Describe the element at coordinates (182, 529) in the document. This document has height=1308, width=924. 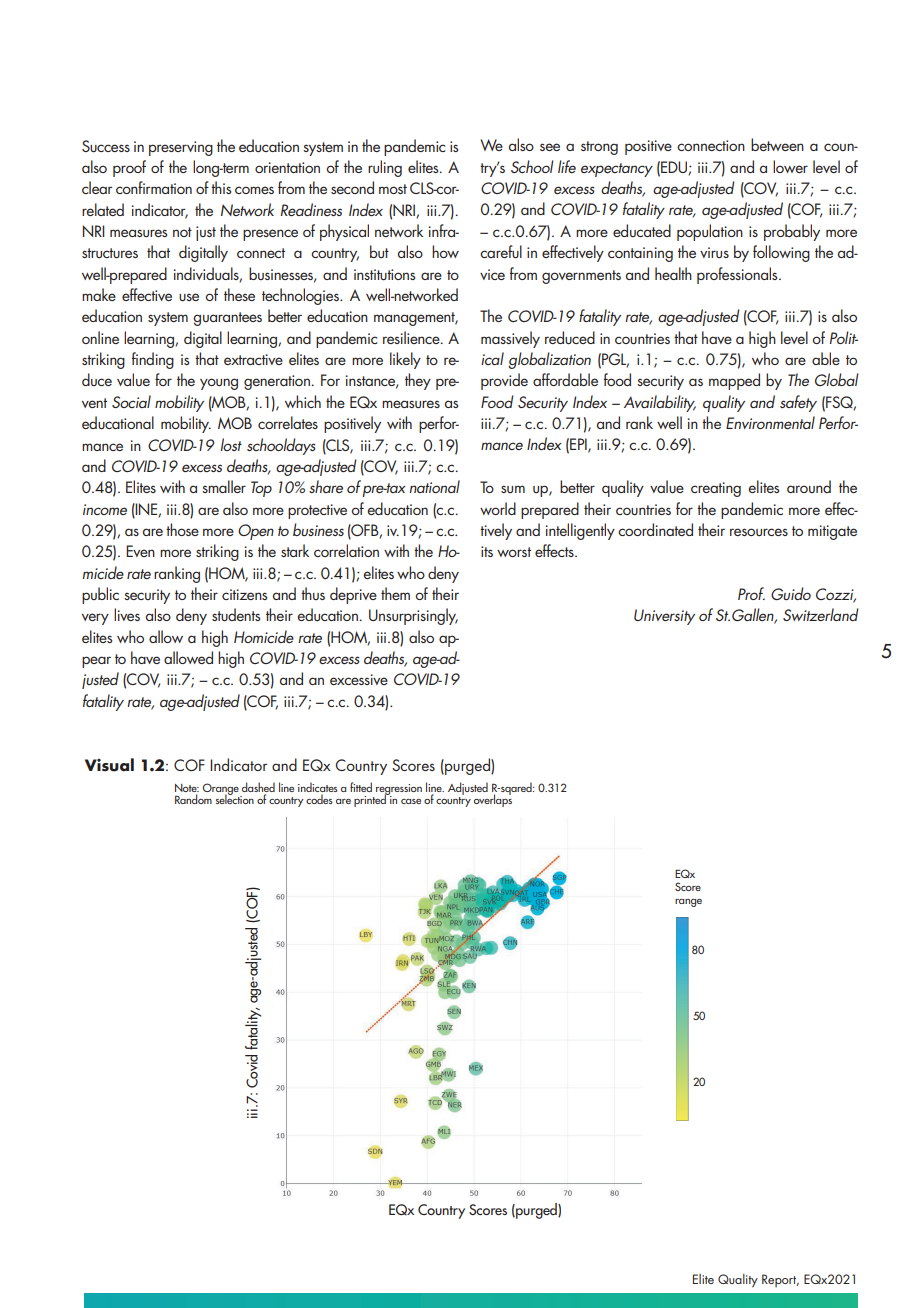
I see `those` at that location.
